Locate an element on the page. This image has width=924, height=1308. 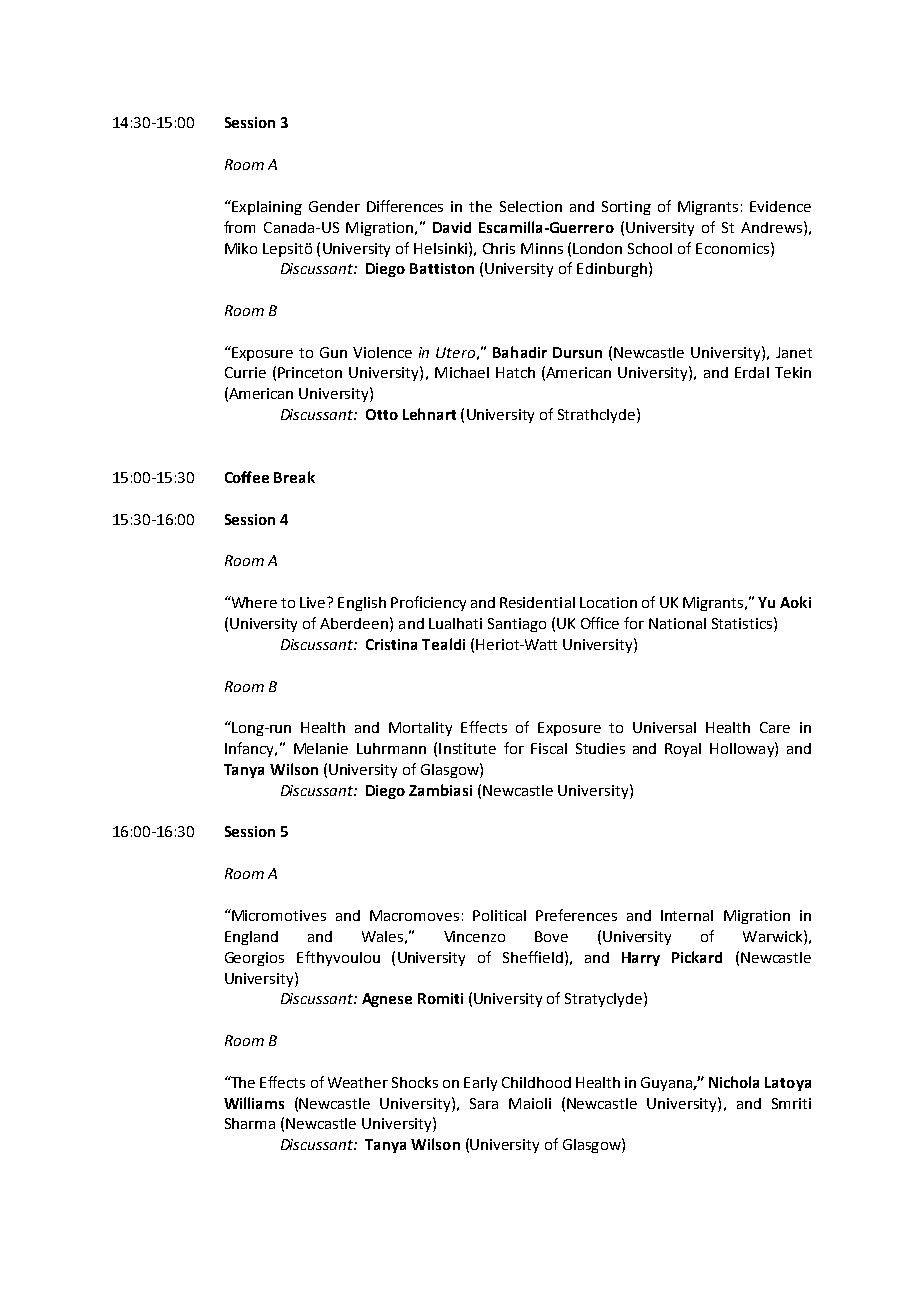
Royal is located at coordinates (683, 750).
